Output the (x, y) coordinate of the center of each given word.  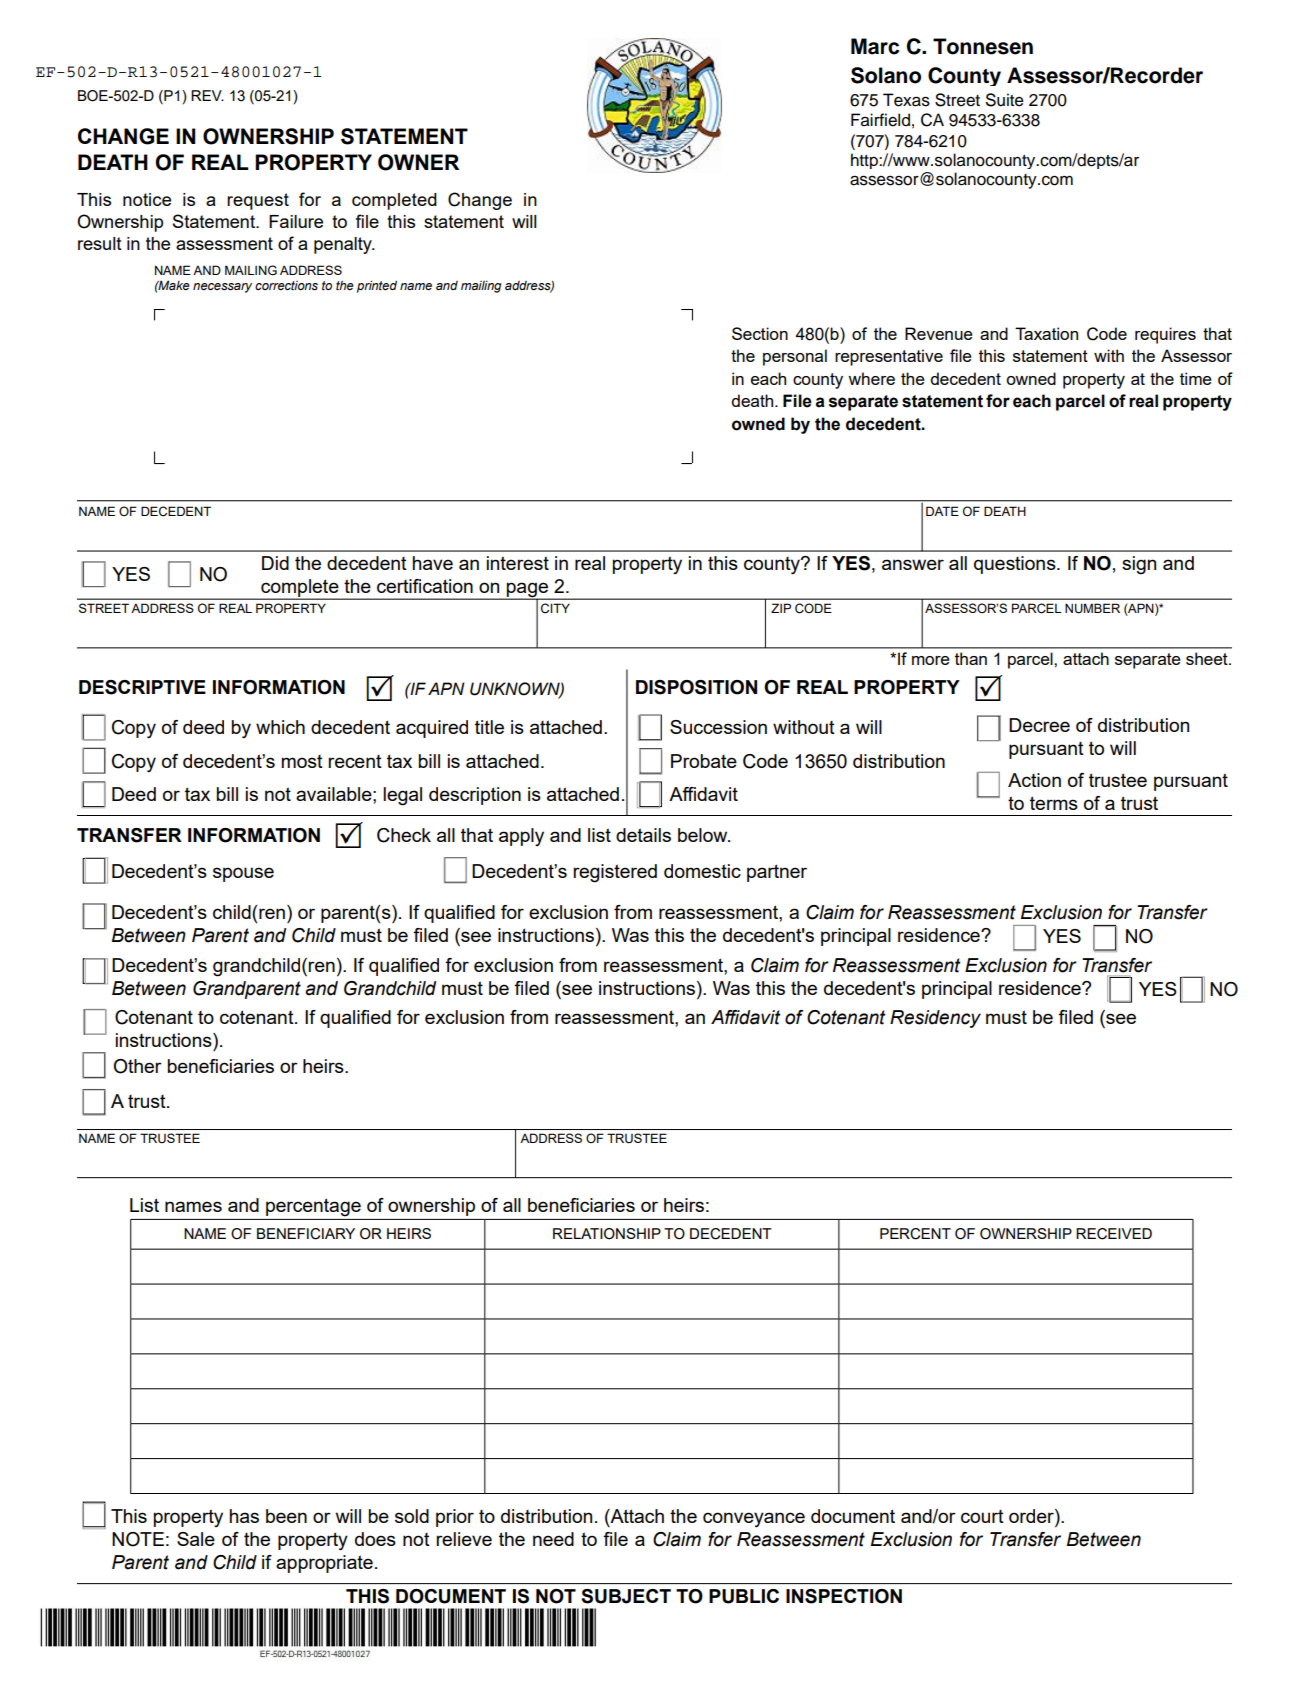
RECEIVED (1114, 1234)
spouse (243, 874)
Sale (196, 1539)
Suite (1005, 100)
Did (275, 563)
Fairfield (880, 120)
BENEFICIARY (306, 1234)
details (643, 835)
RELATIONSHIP (607, 1234)
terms (1054, 803)
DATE (942, 511)
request (258, 201)
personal (795, 357)
